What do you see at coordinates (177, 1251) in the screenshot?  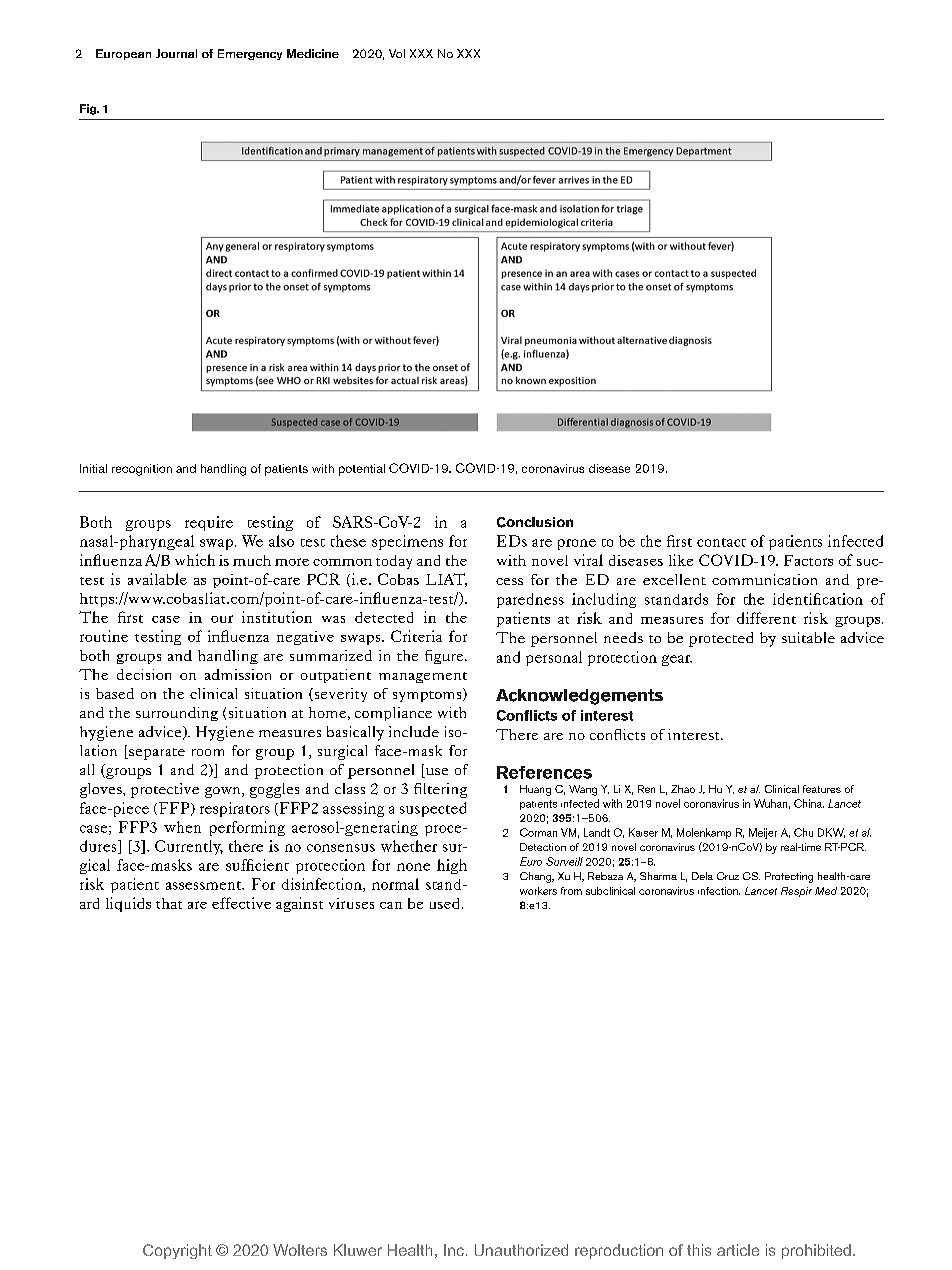 I see `Copyright` at bounding box center [177, 1251].
